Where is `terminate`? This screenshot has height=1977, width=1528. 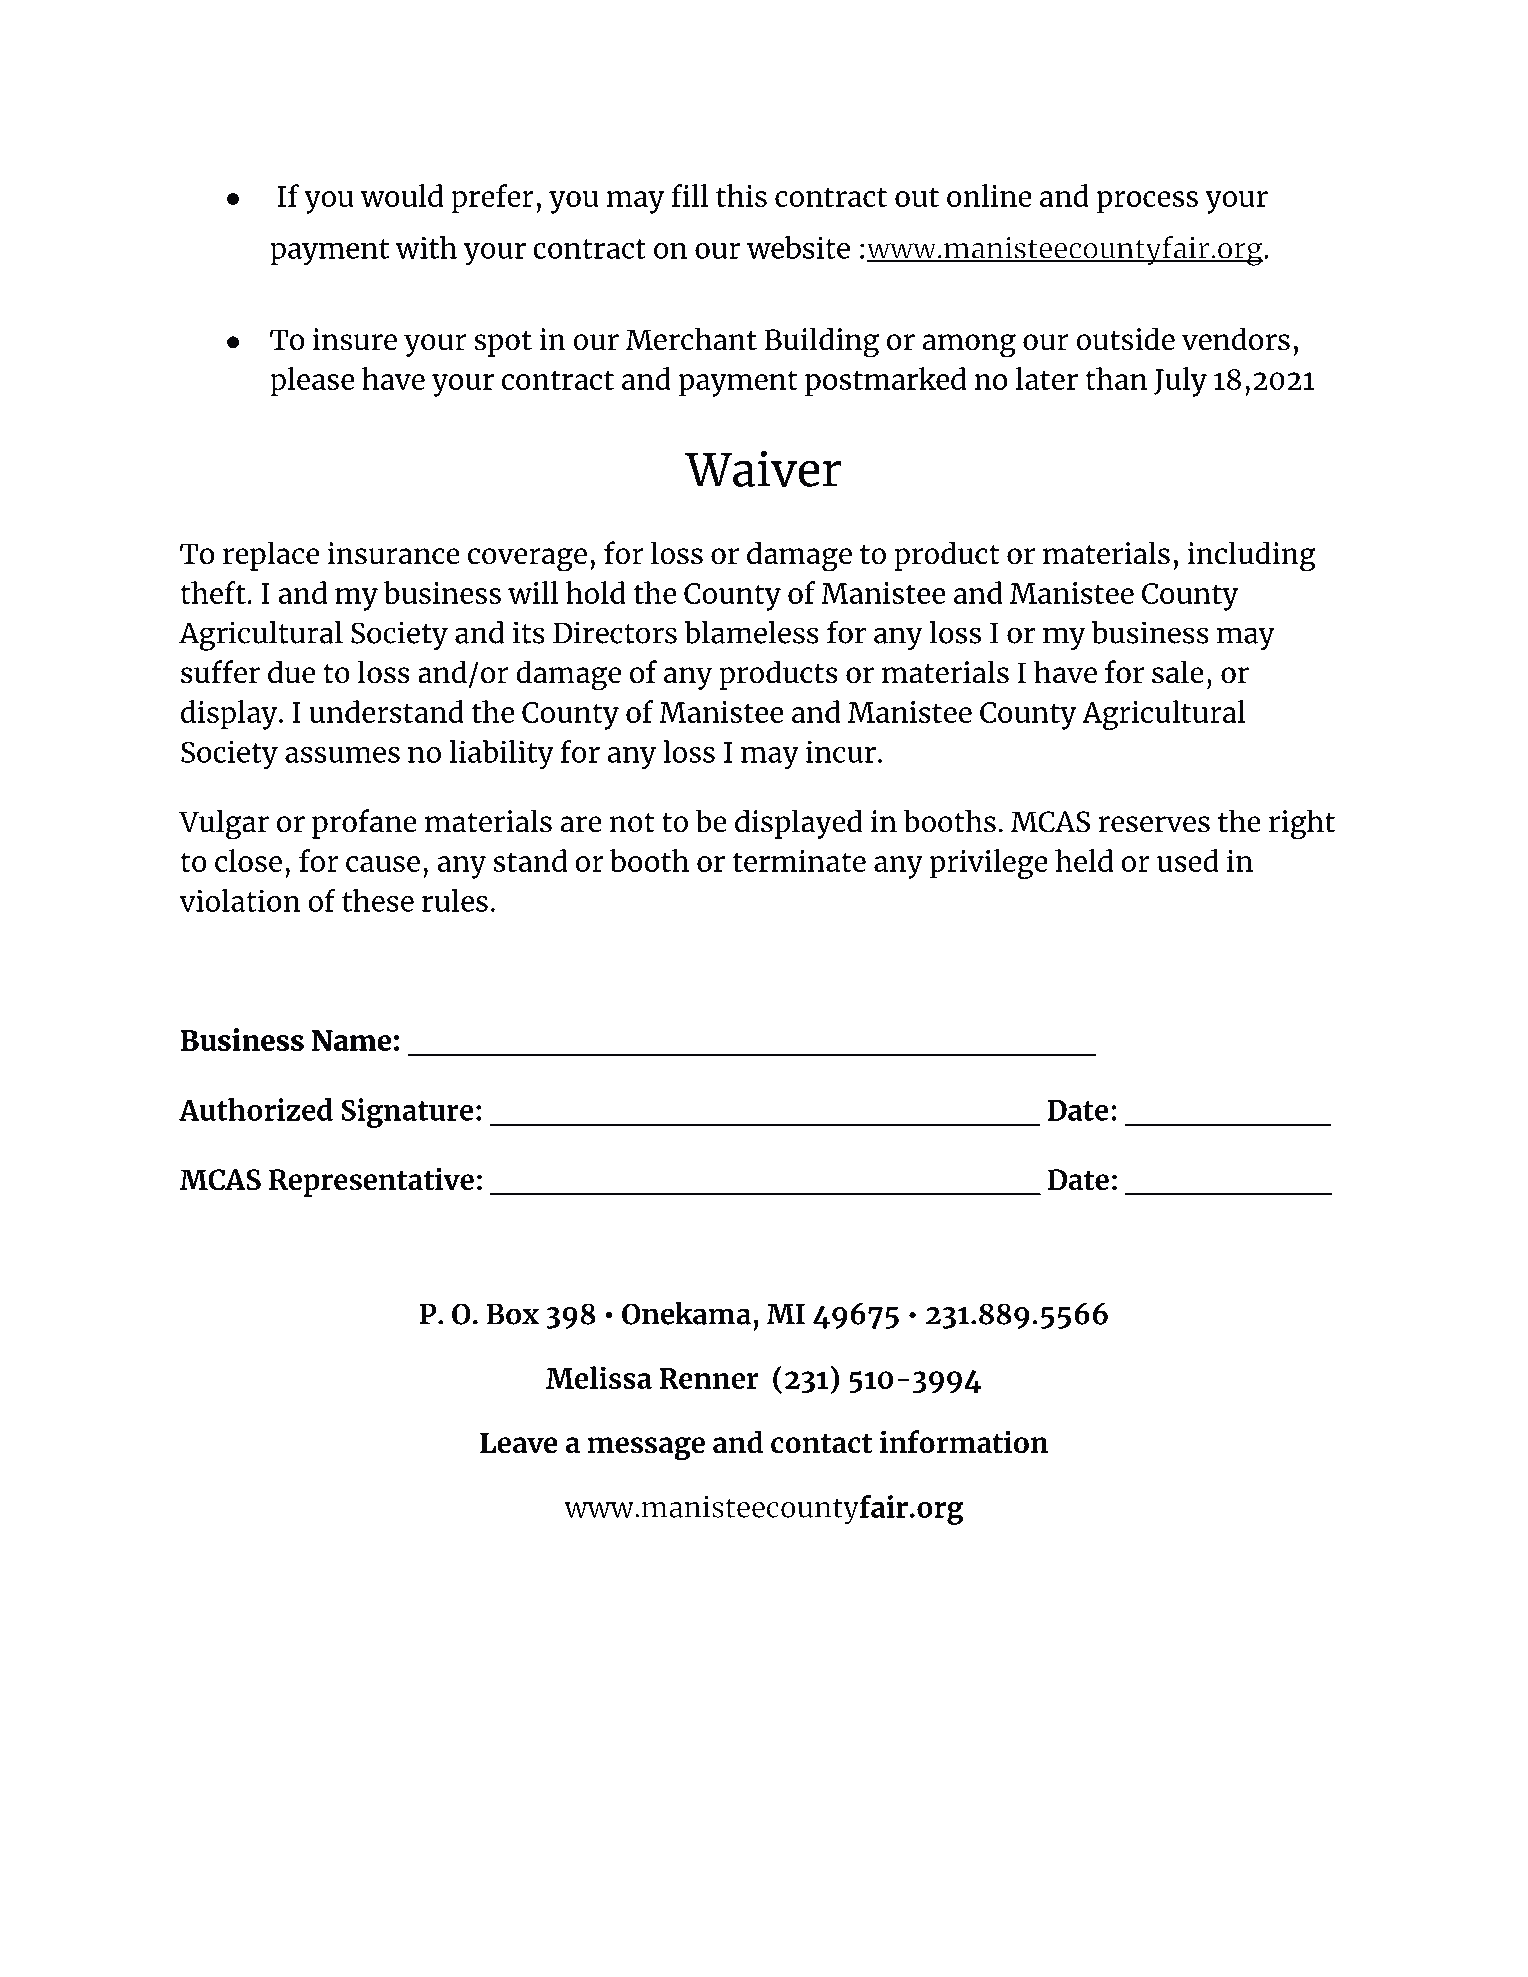 terminate is located at coordinates (799, 861).
